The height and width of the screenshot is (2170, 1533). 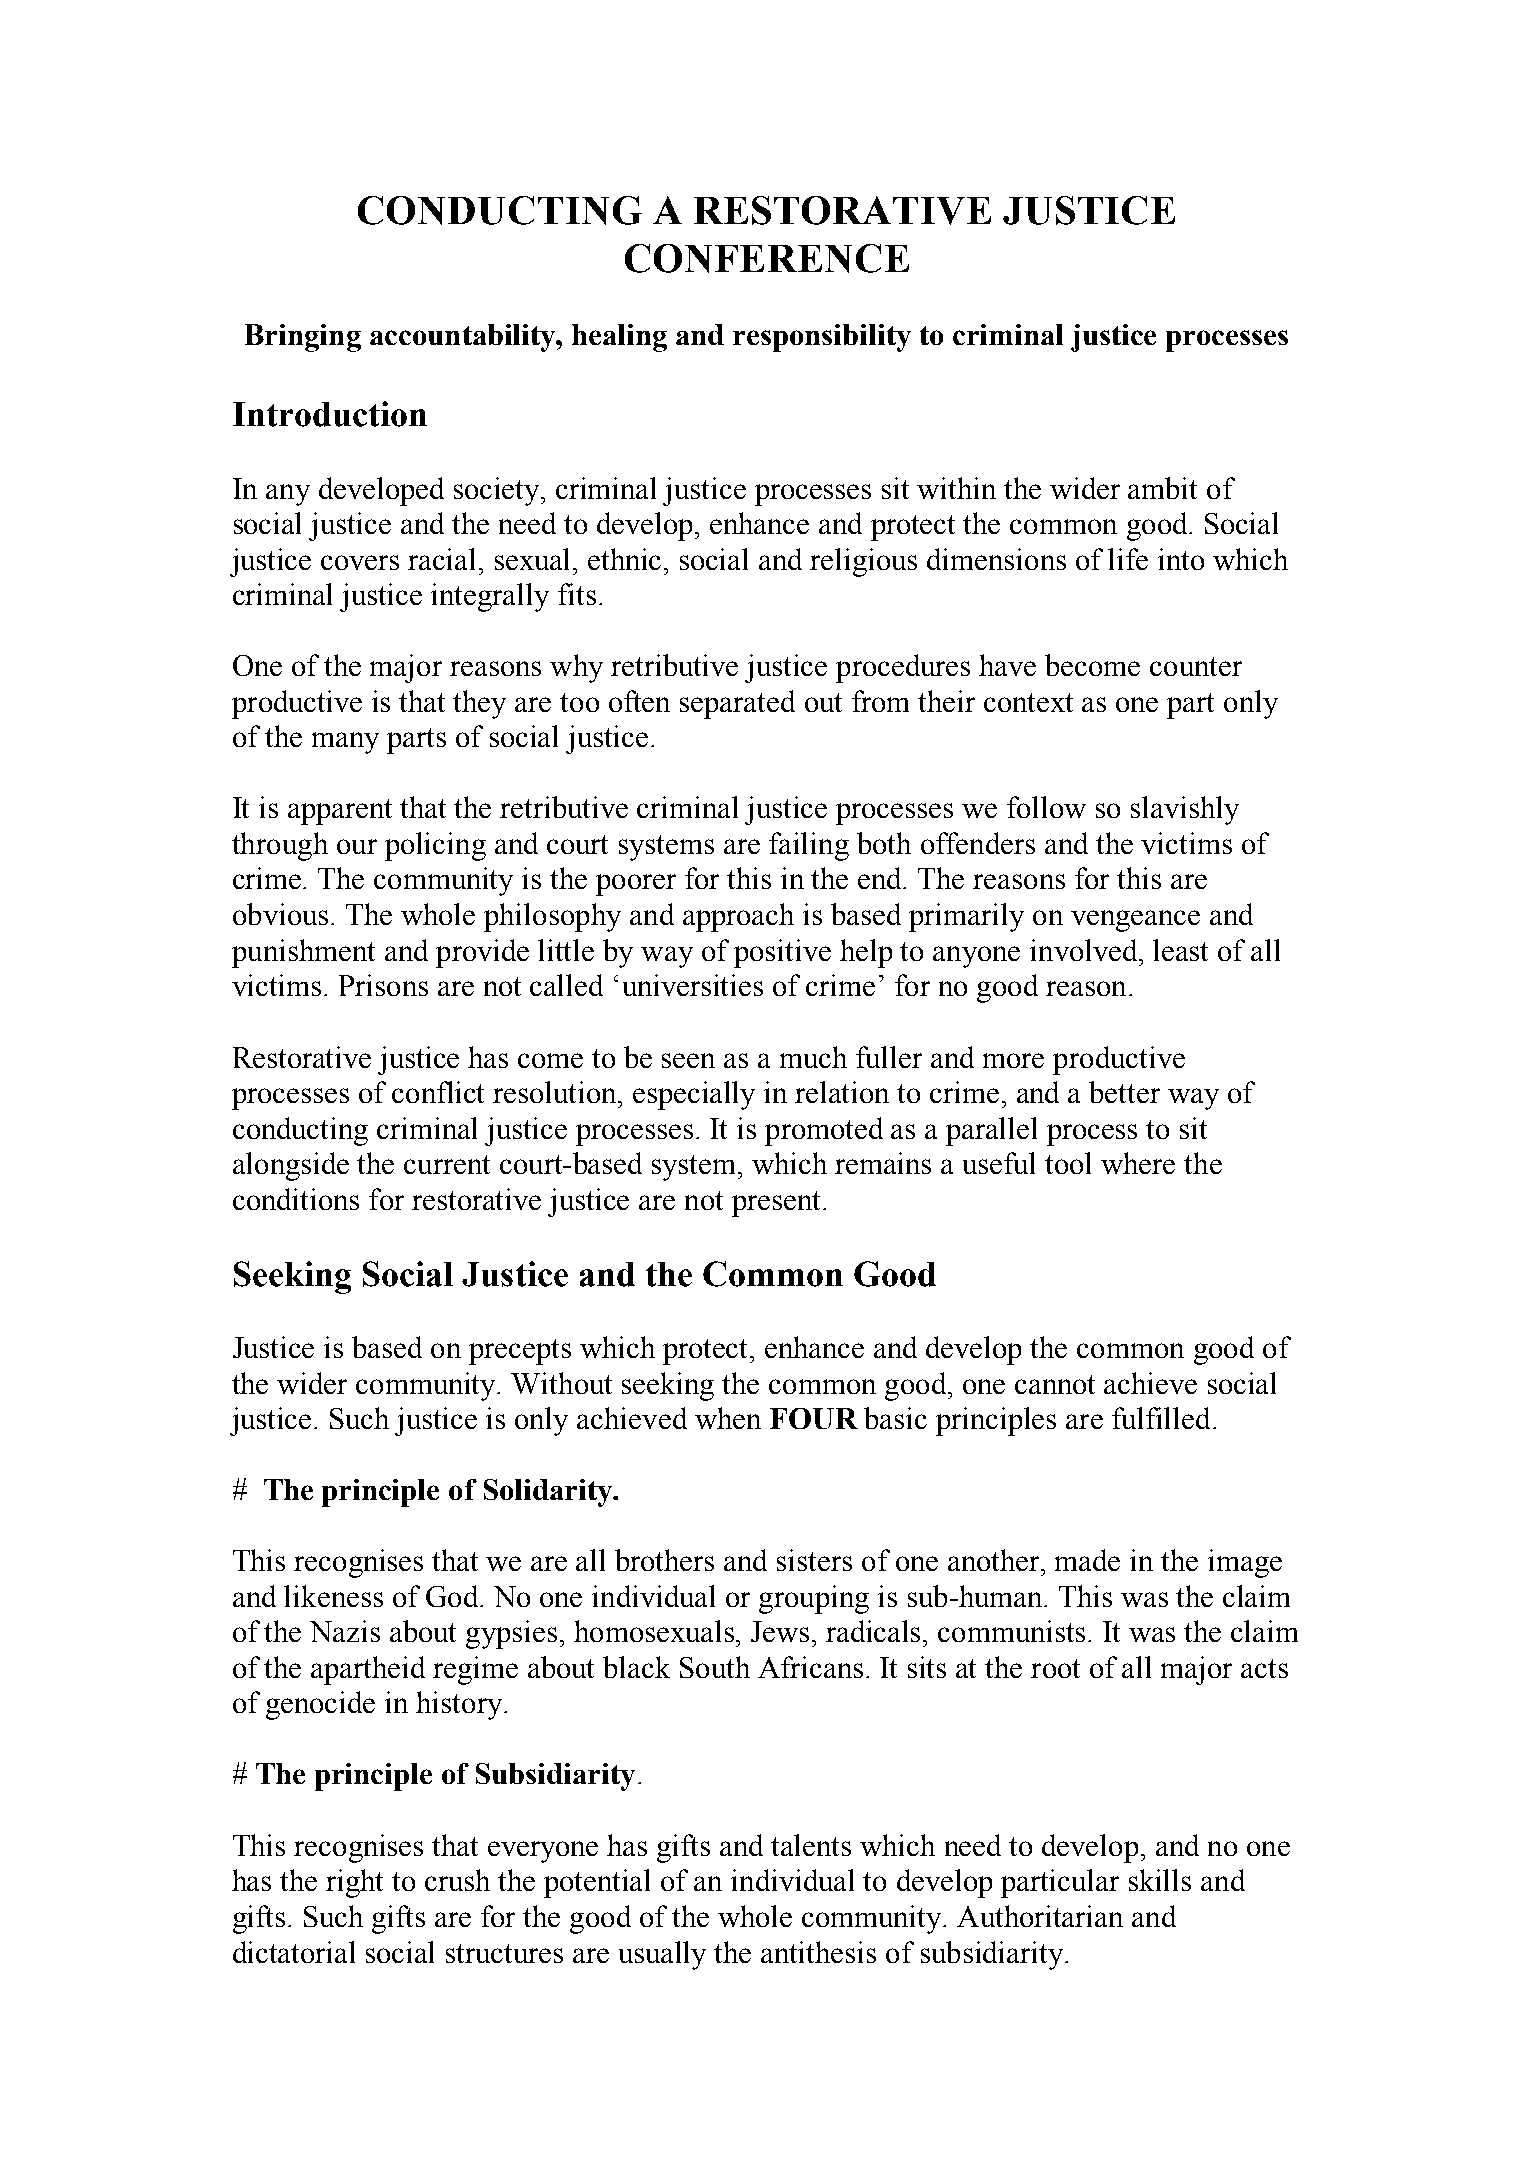 What do you see at coordinates (818, 1952) in the screenshot?
I see `antithesis` at bounding box center [818, 1952].
